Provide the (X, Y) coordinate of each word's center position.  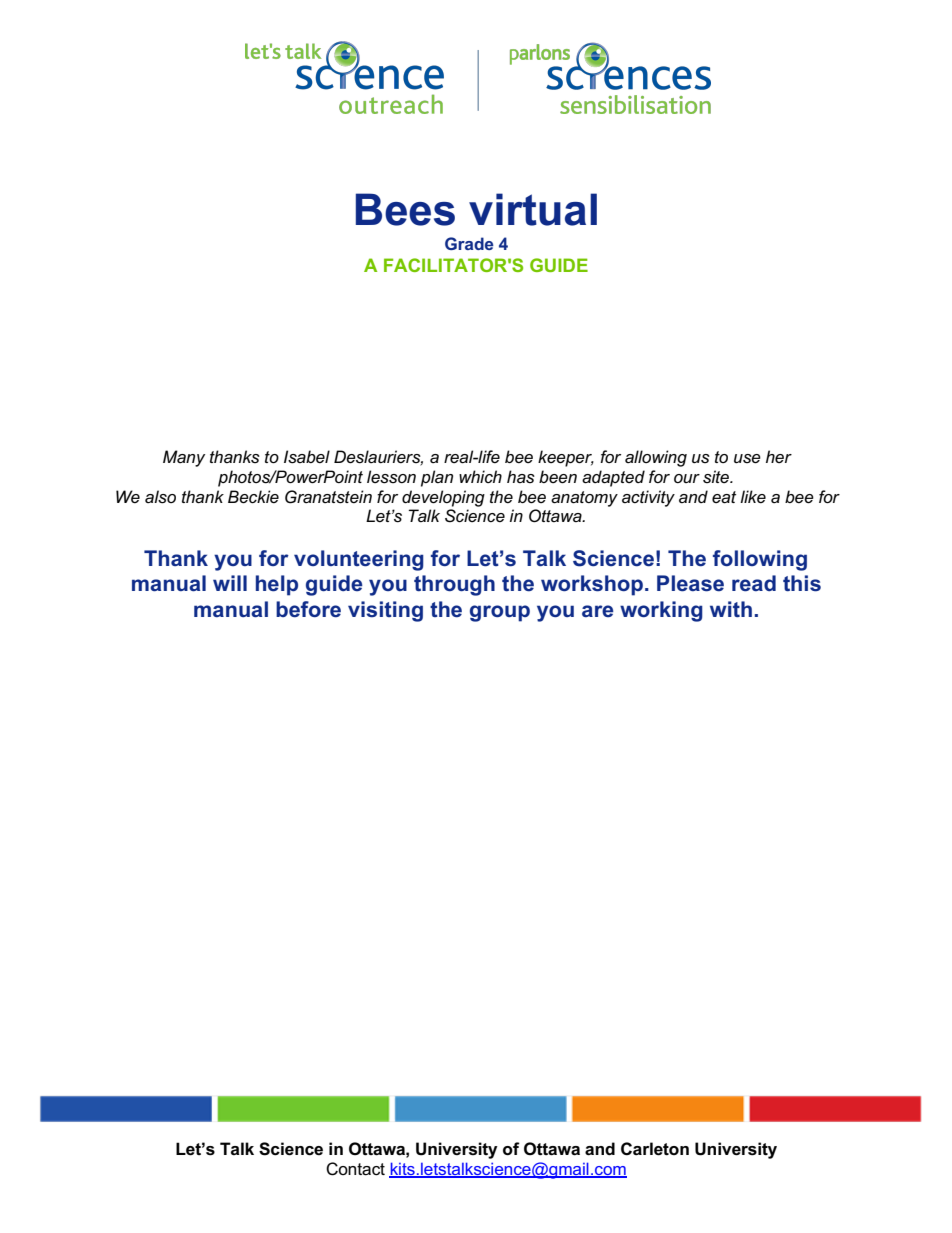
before (308, 609)
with (731, 609)
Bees (405, 209)
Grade (469, 243)
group (500, 613)
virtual (533, 209)
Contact (355, 1169)
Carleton (655, 1149)
